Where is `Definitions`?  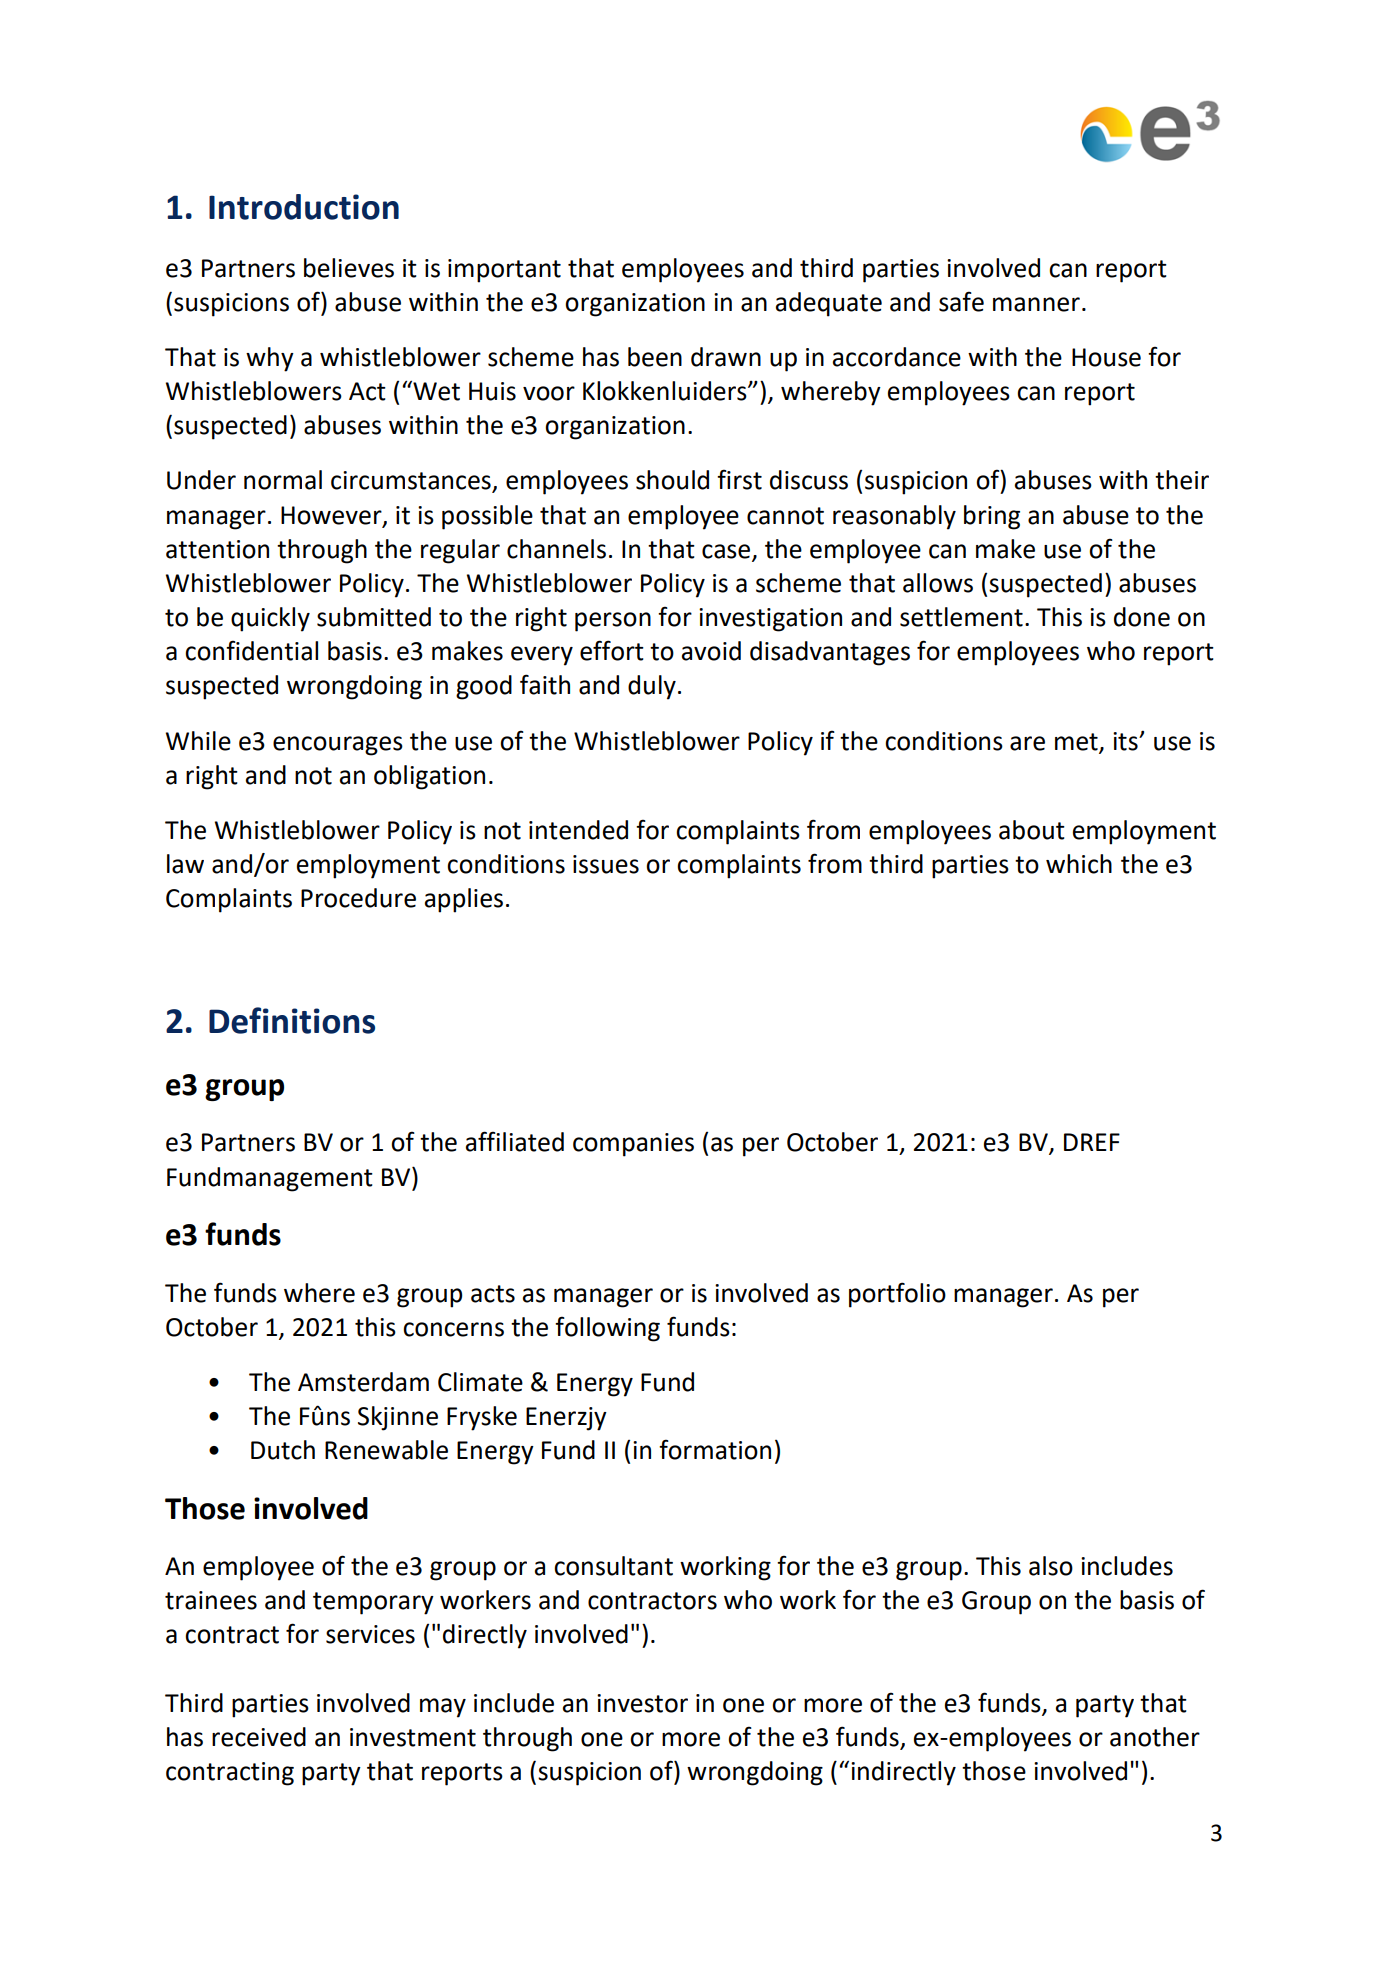
Definitions is located at coordinates (292, 1020).
